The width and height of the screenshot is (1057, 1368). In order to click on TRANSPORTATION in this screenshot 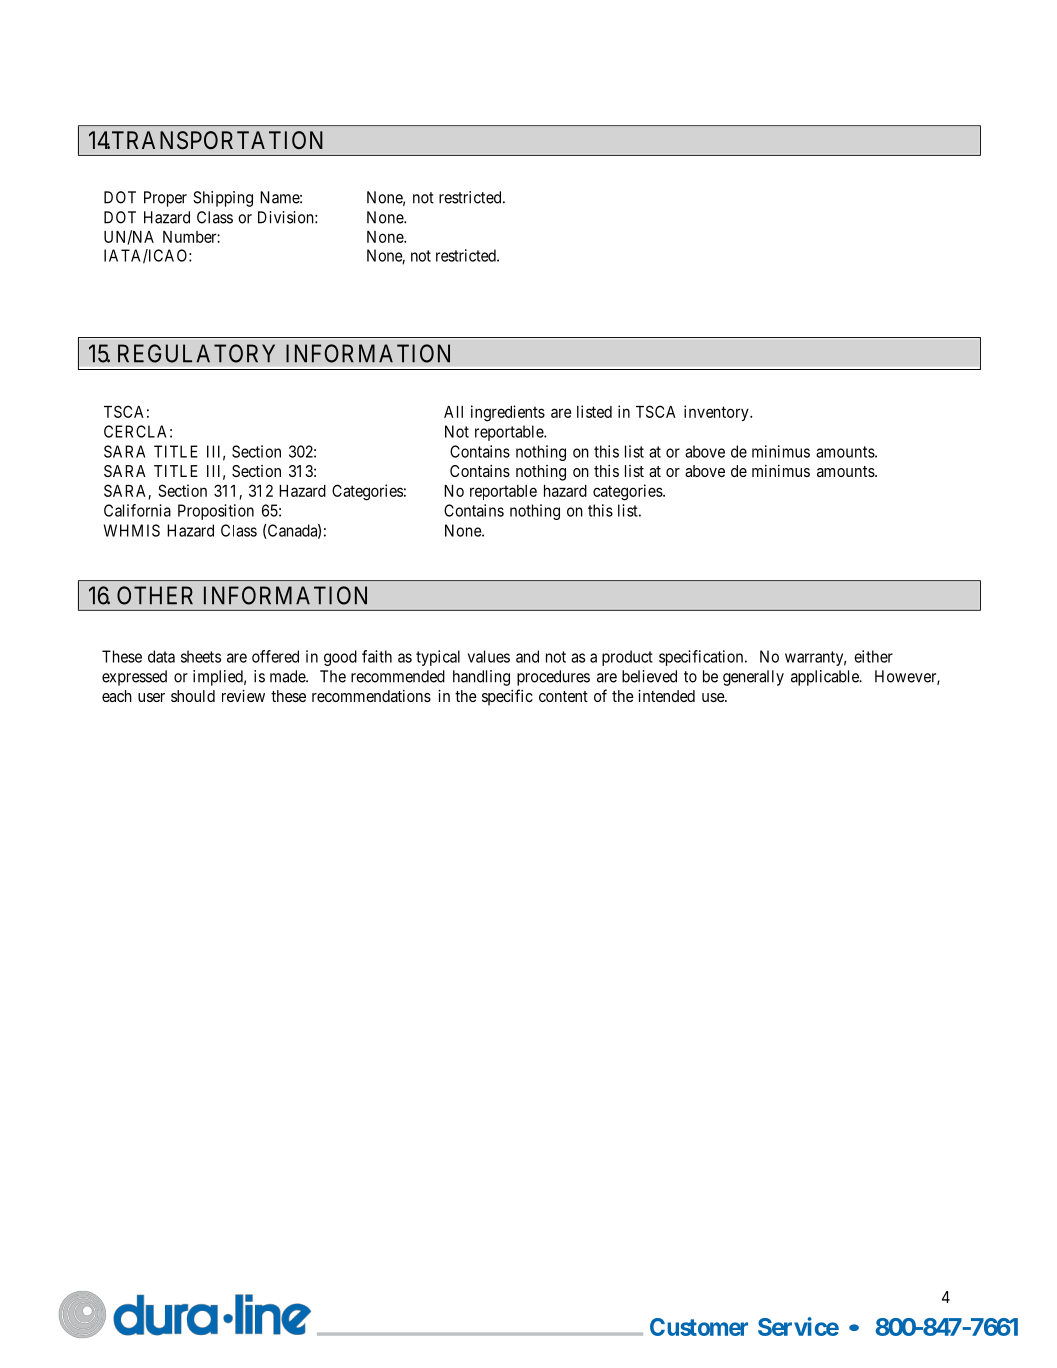, I will do `click(217, 140)`.
